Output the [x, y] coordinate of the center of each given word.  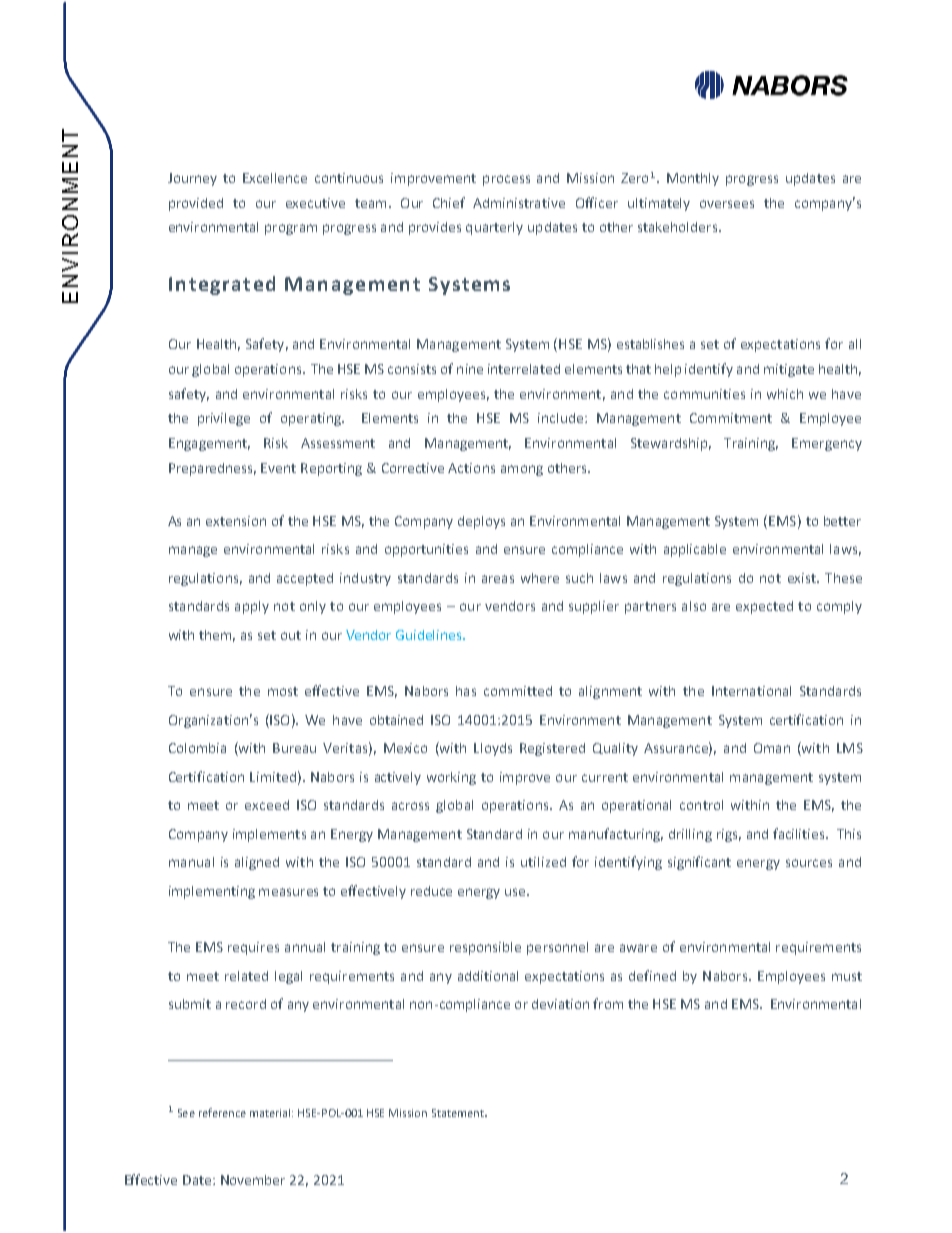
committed [518, 691]
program [291, 229]
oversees [727, 204]
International [751, 691]
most [283, 691]
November [253, 1180]
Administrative [519, 203]
